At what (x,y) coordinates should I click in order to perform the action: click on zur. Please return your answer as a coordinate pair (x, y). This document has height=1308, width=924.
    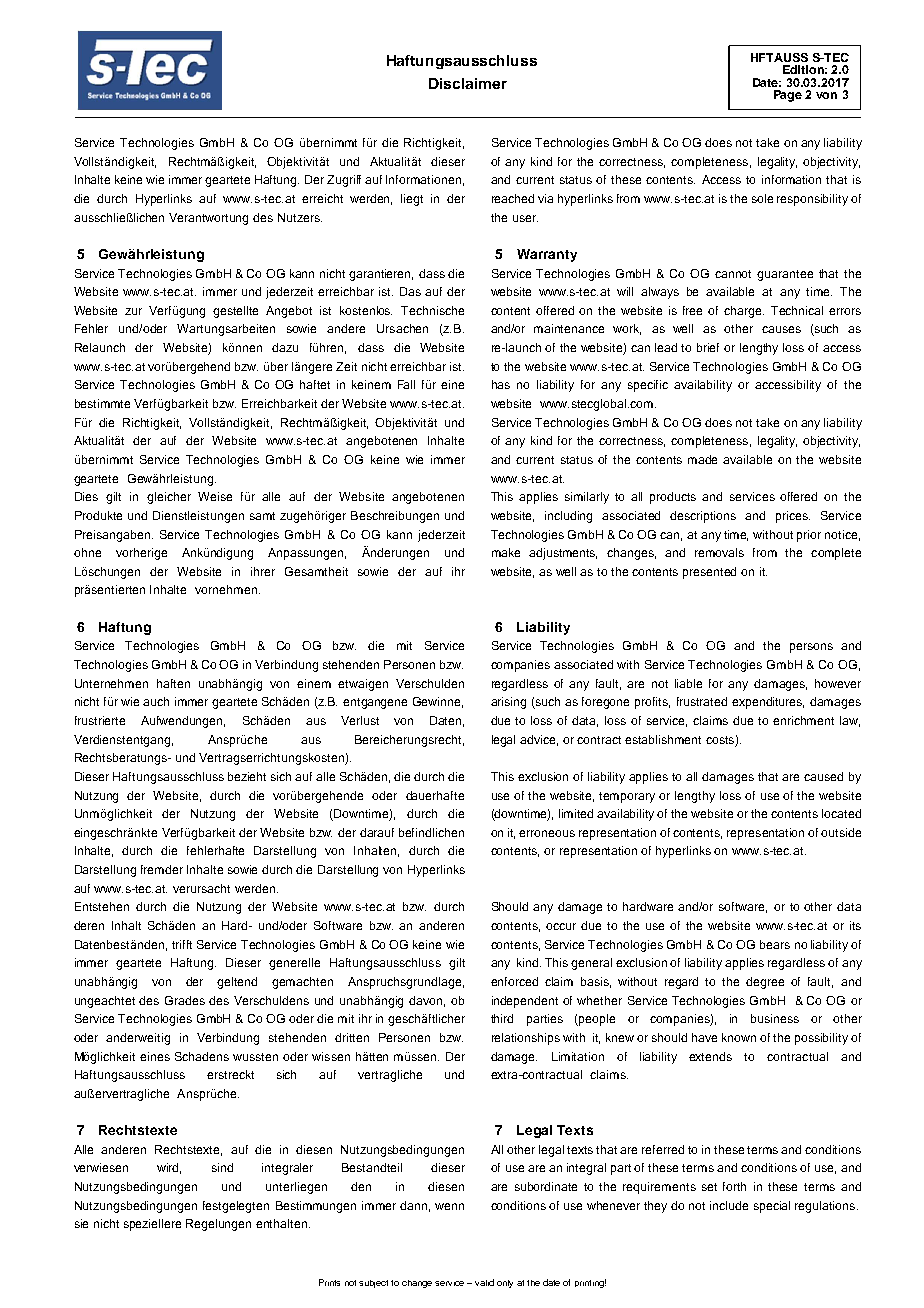
    Looking at the image, I should click on (133, 311).
